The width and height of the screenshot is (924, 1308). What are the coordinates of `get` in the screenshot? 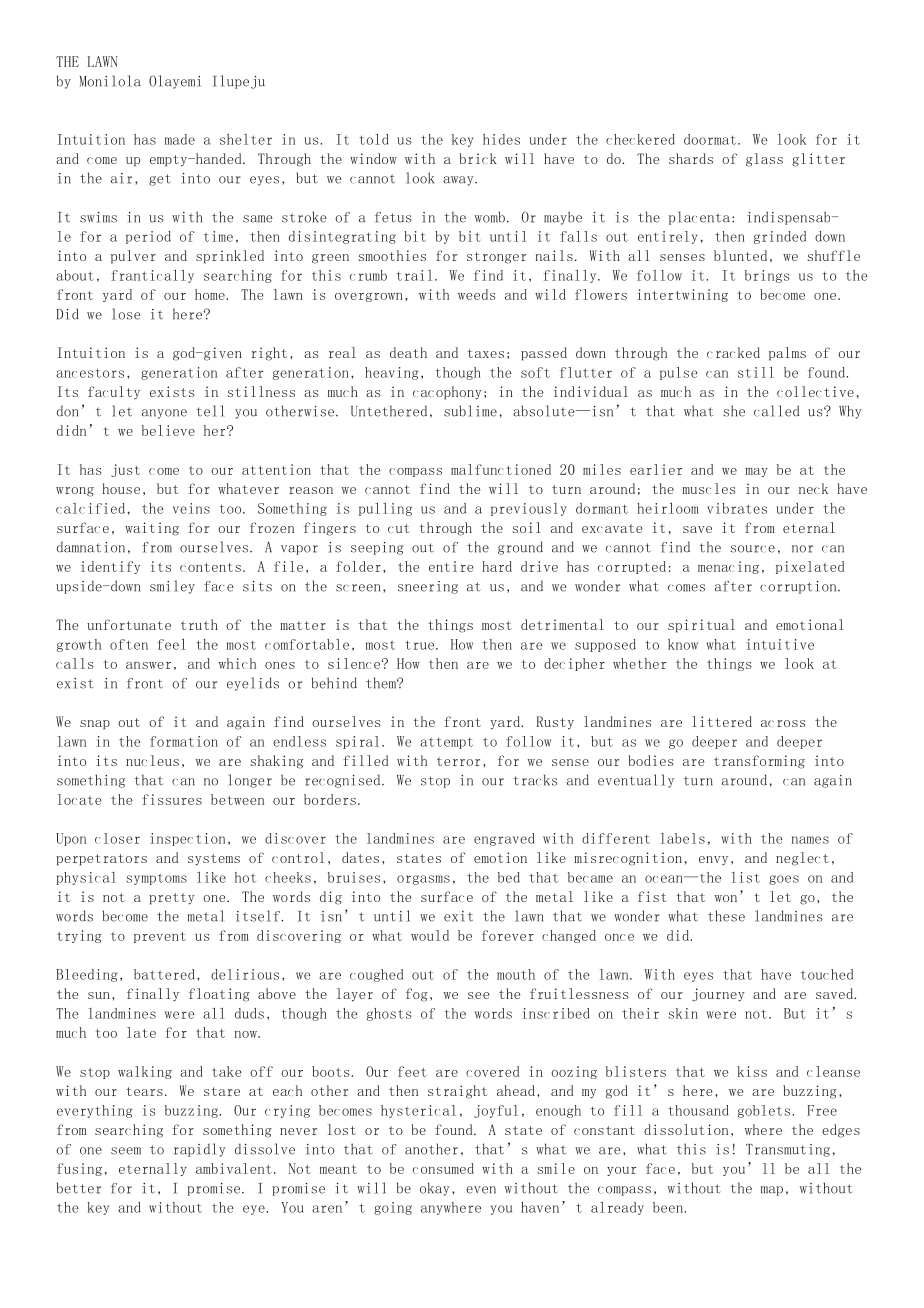 It's located at (160, 180).
